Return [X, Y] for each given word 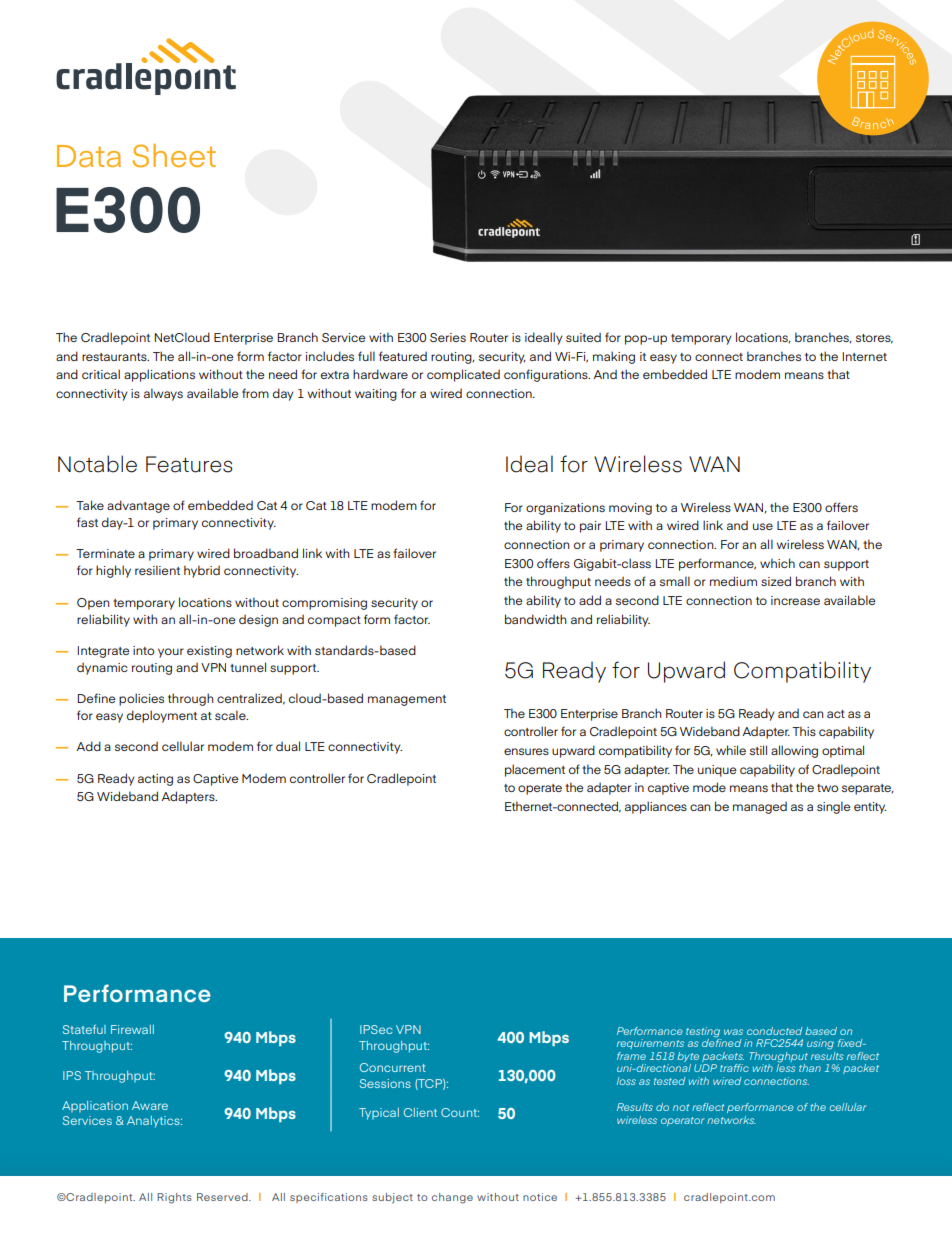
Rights [174, 1198]
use [763, 526]
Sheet [174, 155]
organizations [565, 509]
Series [448, 337]
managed [760, 807]
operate [540, 789]
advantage [138, 506]
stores [874, 339]
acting [155, 780]
